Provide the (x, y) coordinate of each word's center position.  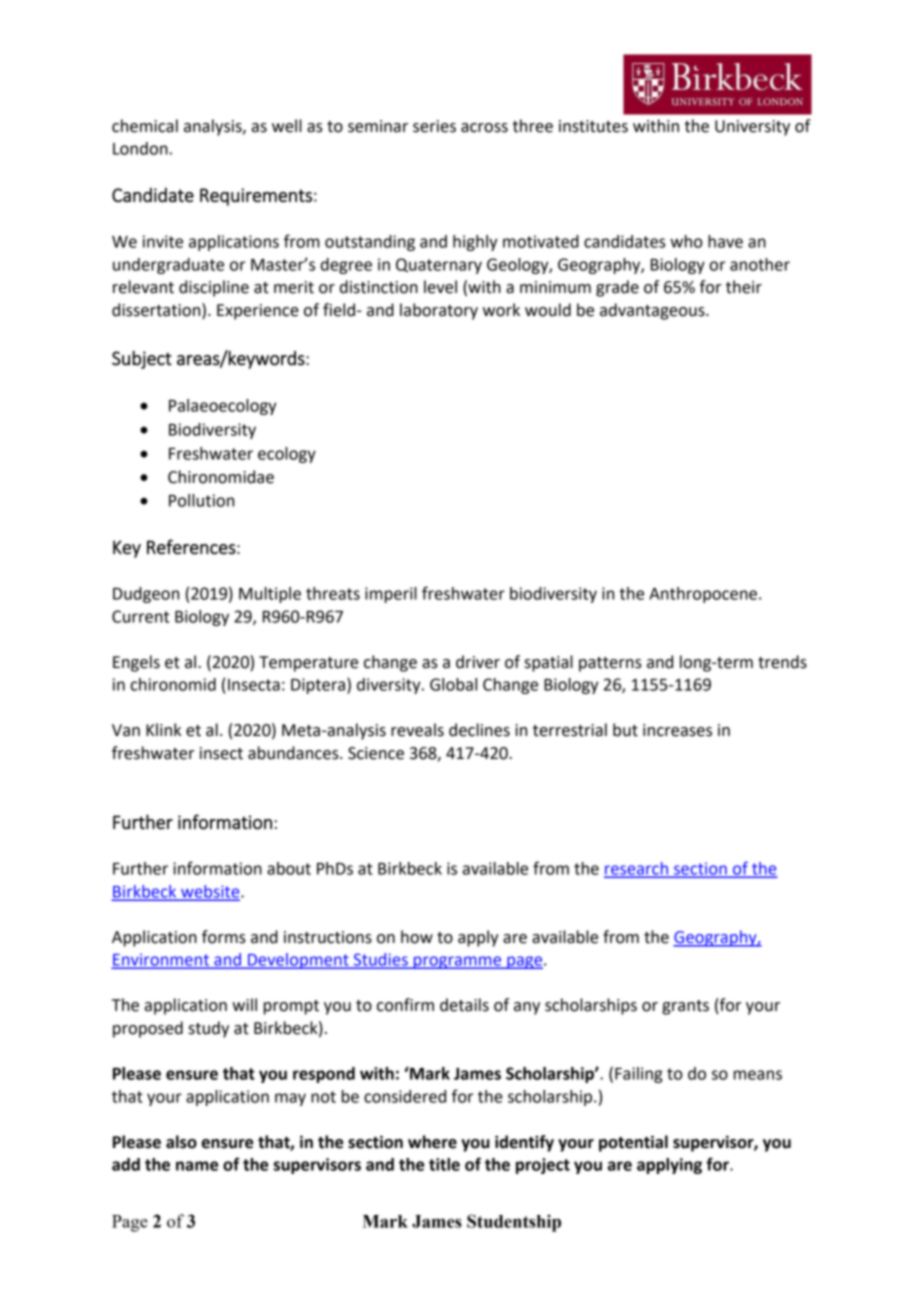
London (140, 148)
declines (479, 730)
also (181, 1142)
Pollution (201, 500)
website (210, 892)
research (637, 869)
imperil (391, 595)
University (752, 128)
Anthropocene (703, 595)
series (434, 126)
